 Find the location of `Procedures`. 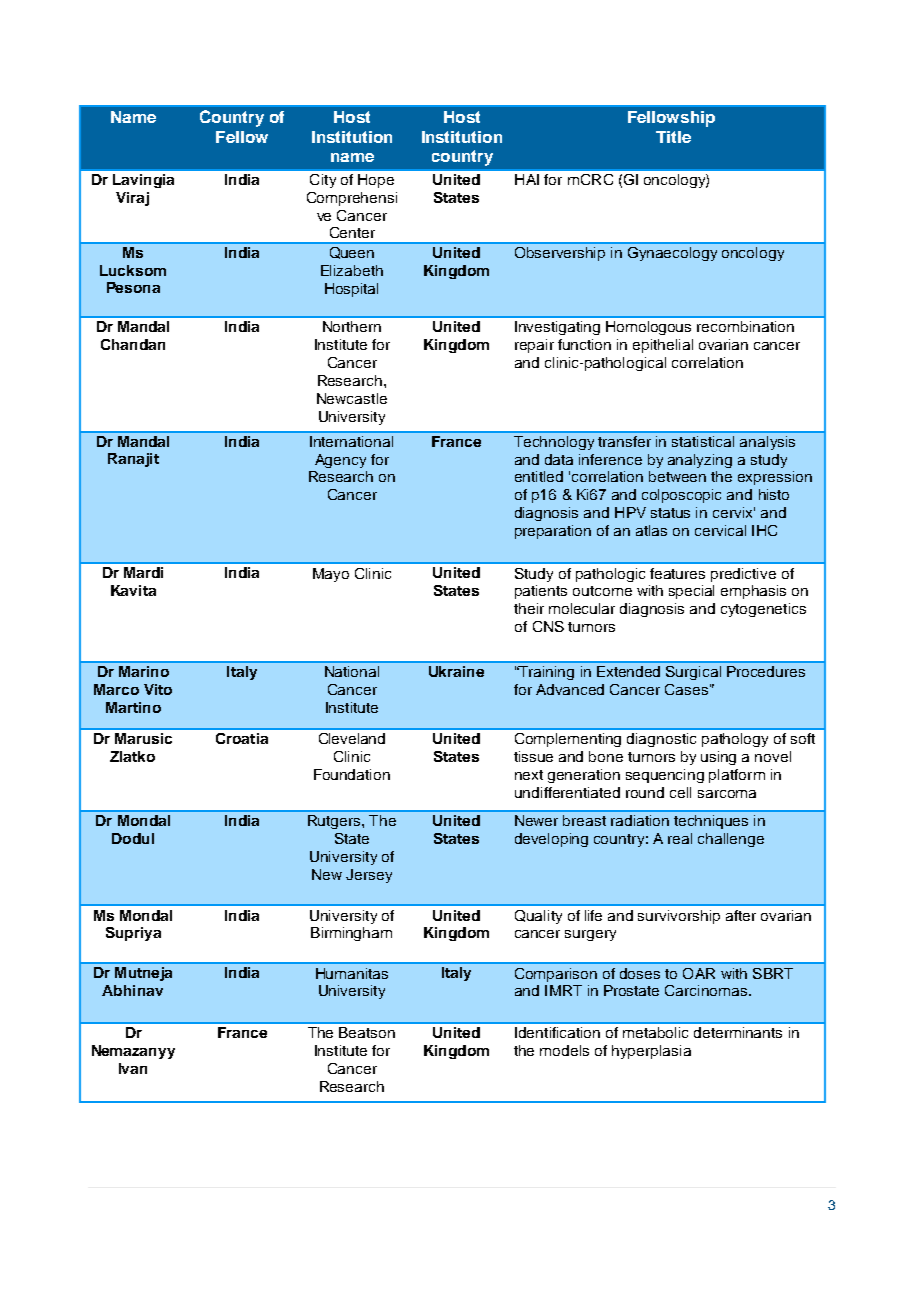

Procedures is located at coordinates (766, 671).
